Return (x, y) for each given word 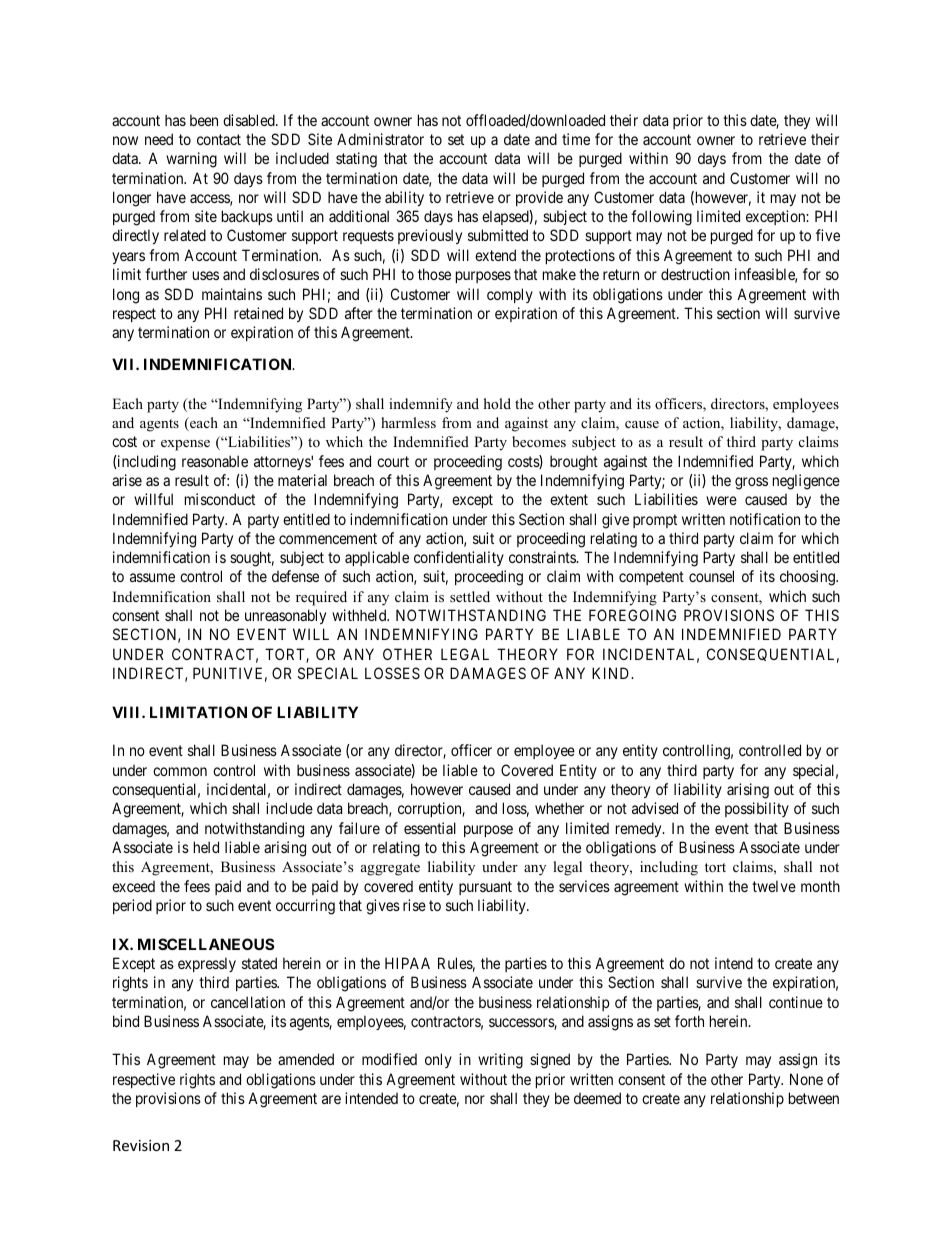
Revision (141, 1145)
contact (219, 139)
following (661, 218)
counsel (711, 576)
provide (539, 198)
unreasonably (285, 616)
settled (470, 596)
